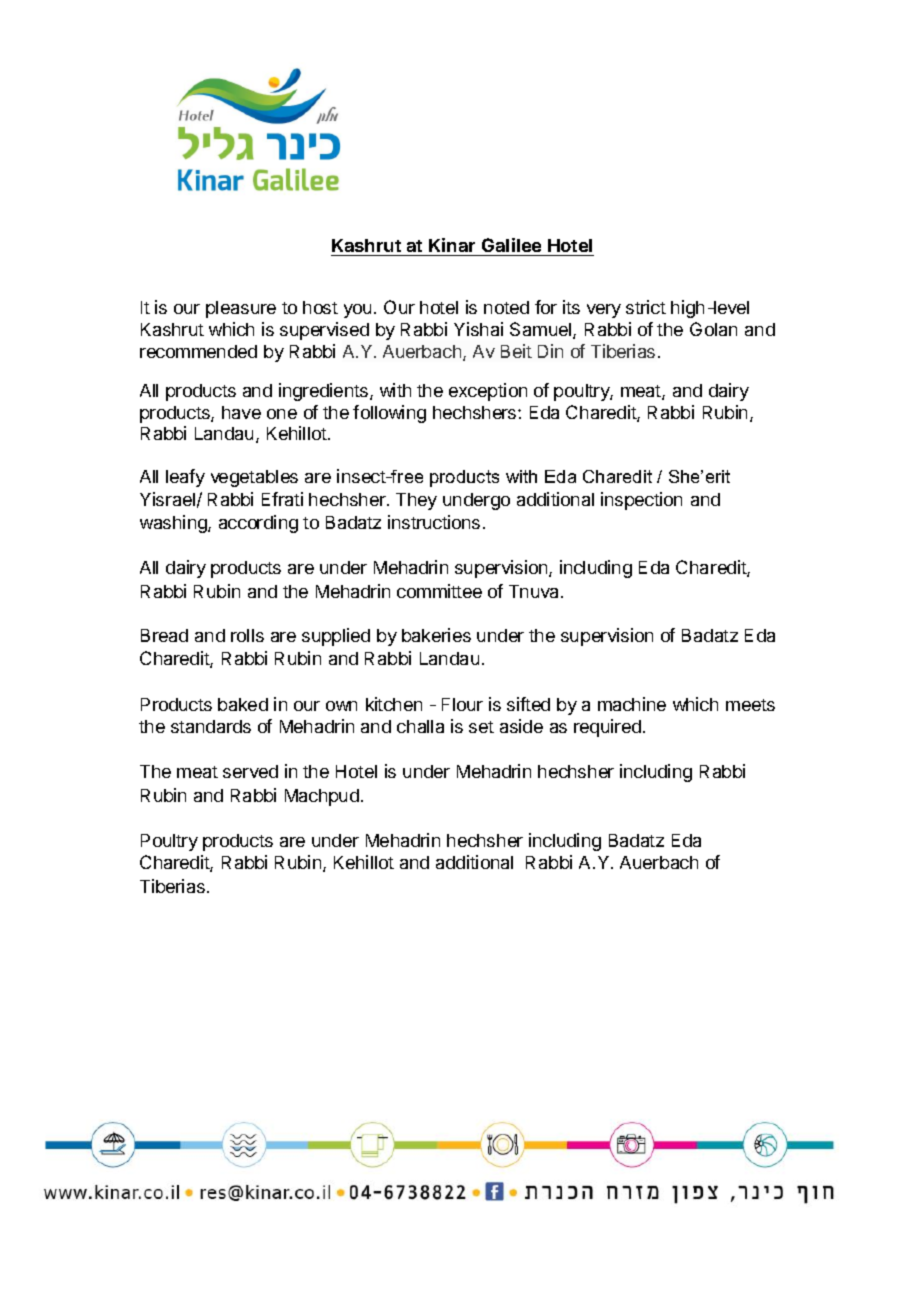 This image has height=1308, width=924. What do you see at coordinates (250, 771) in the image?
I see `served` at bounding box center [250, 771].
